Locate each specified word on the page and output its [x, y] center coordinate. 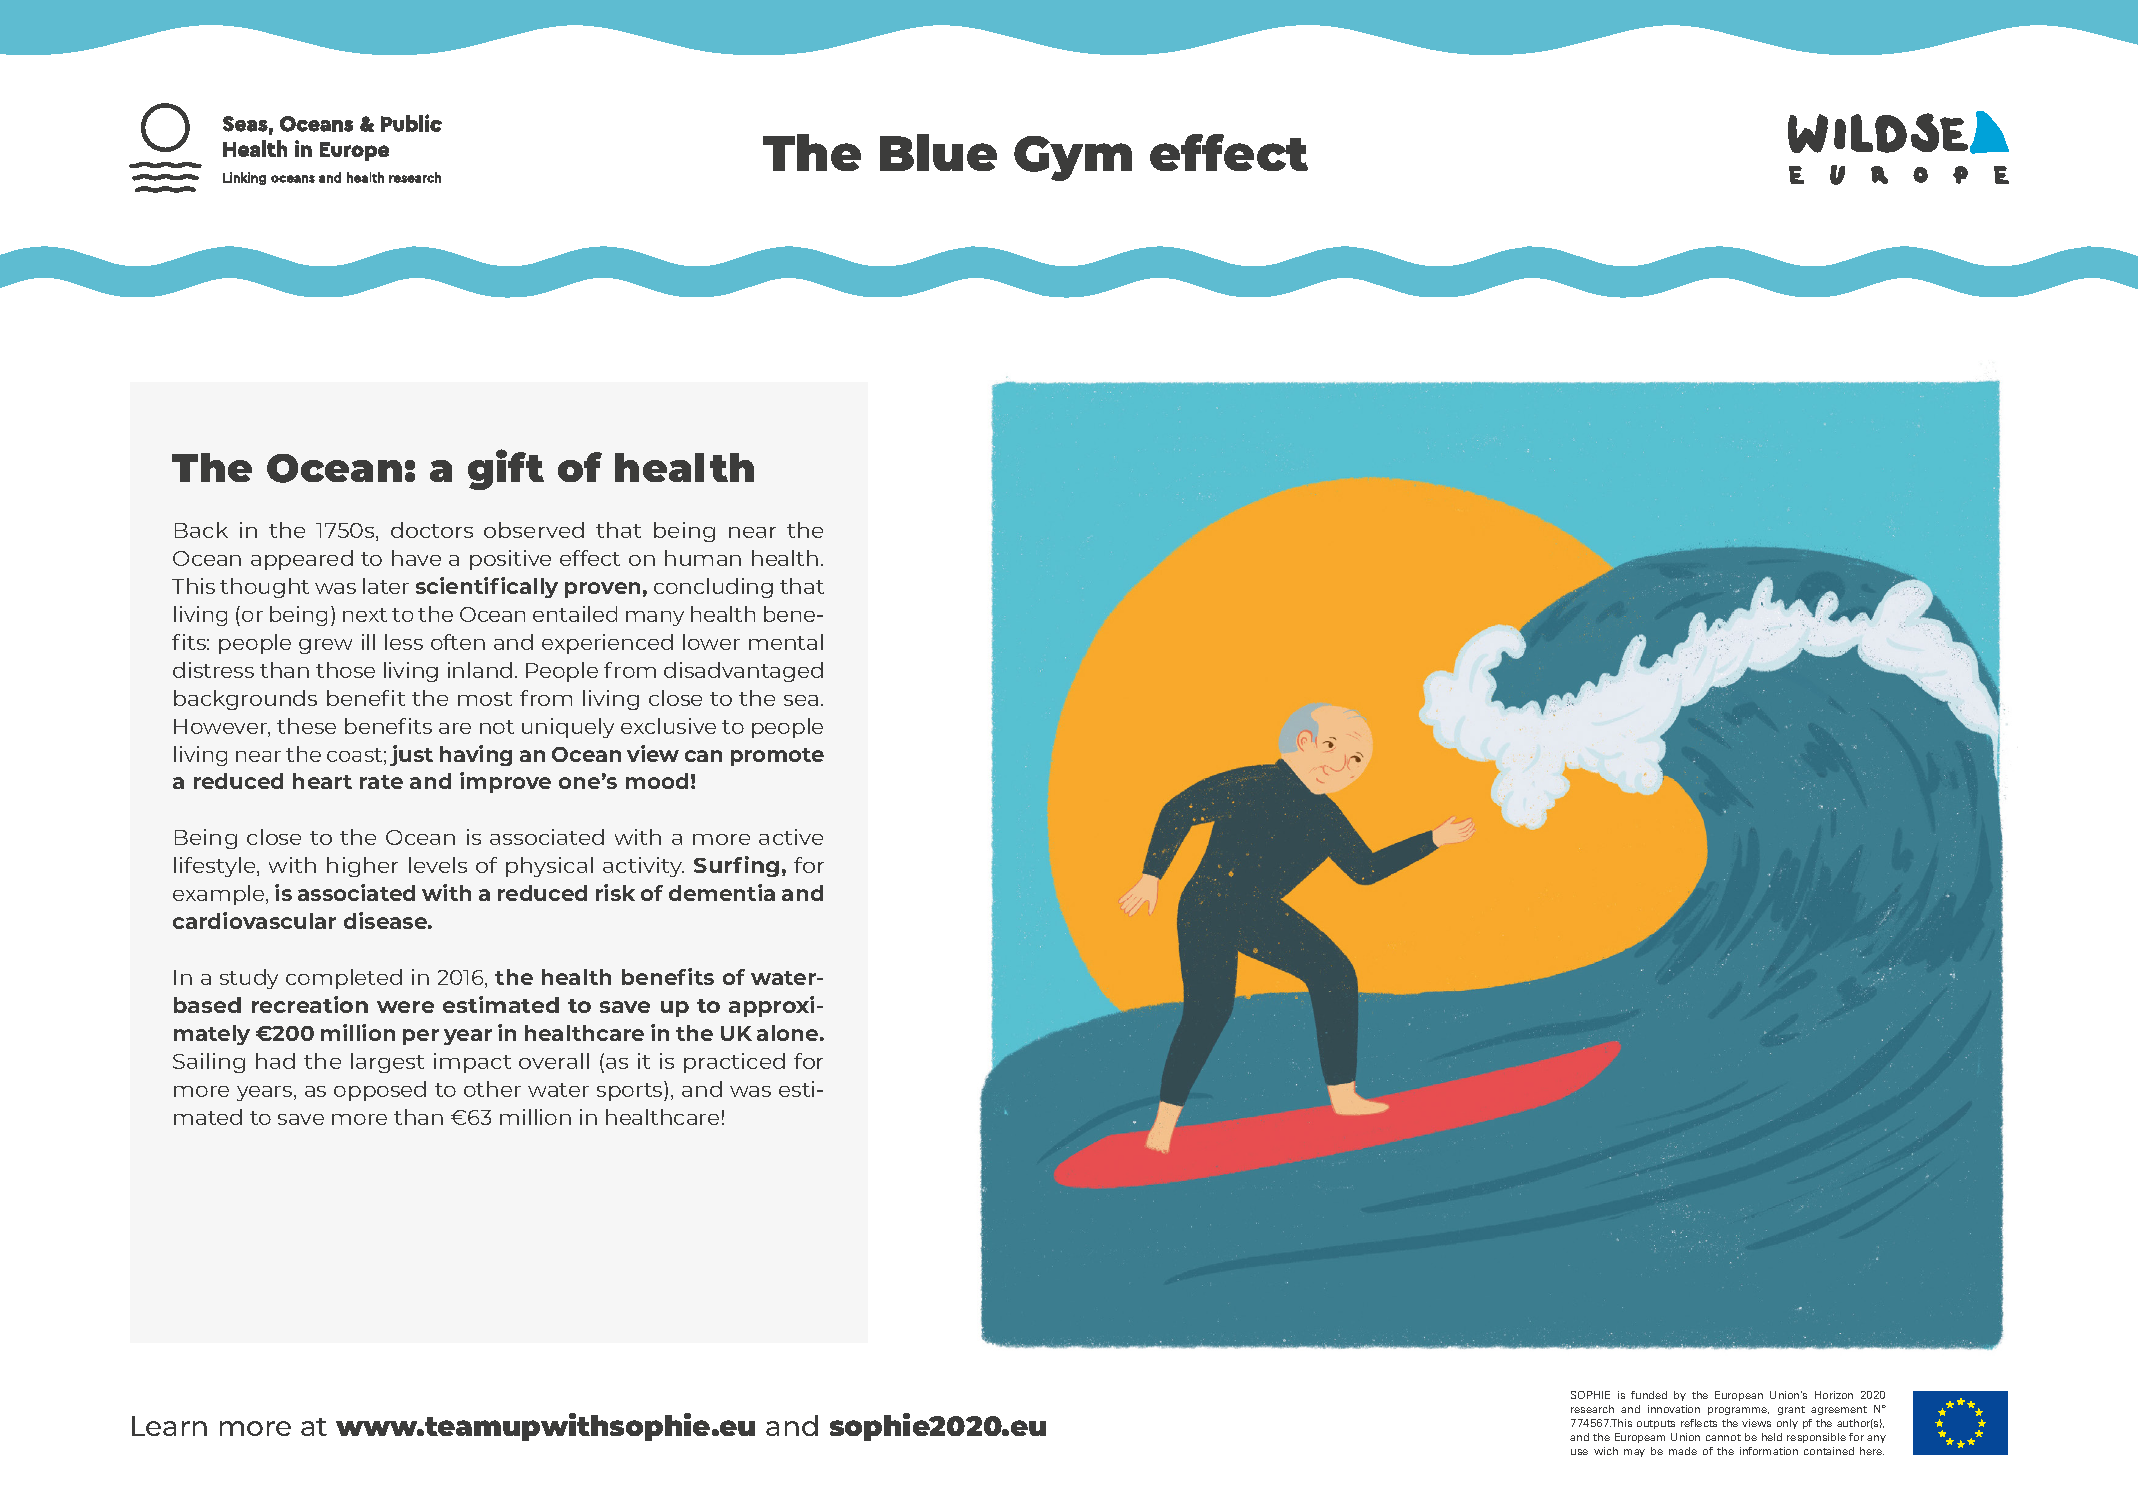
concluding [713, 588]
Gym [1073, 158]
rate [381, 782]
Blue [938, 152]
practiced [734, 1063]
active [791, 837]
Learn [169, 1426]
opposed [380, 1091]
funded [1649, 1395]
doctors [432, 530]
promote [777, 757]
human [703, 558]
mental [786, 642]
